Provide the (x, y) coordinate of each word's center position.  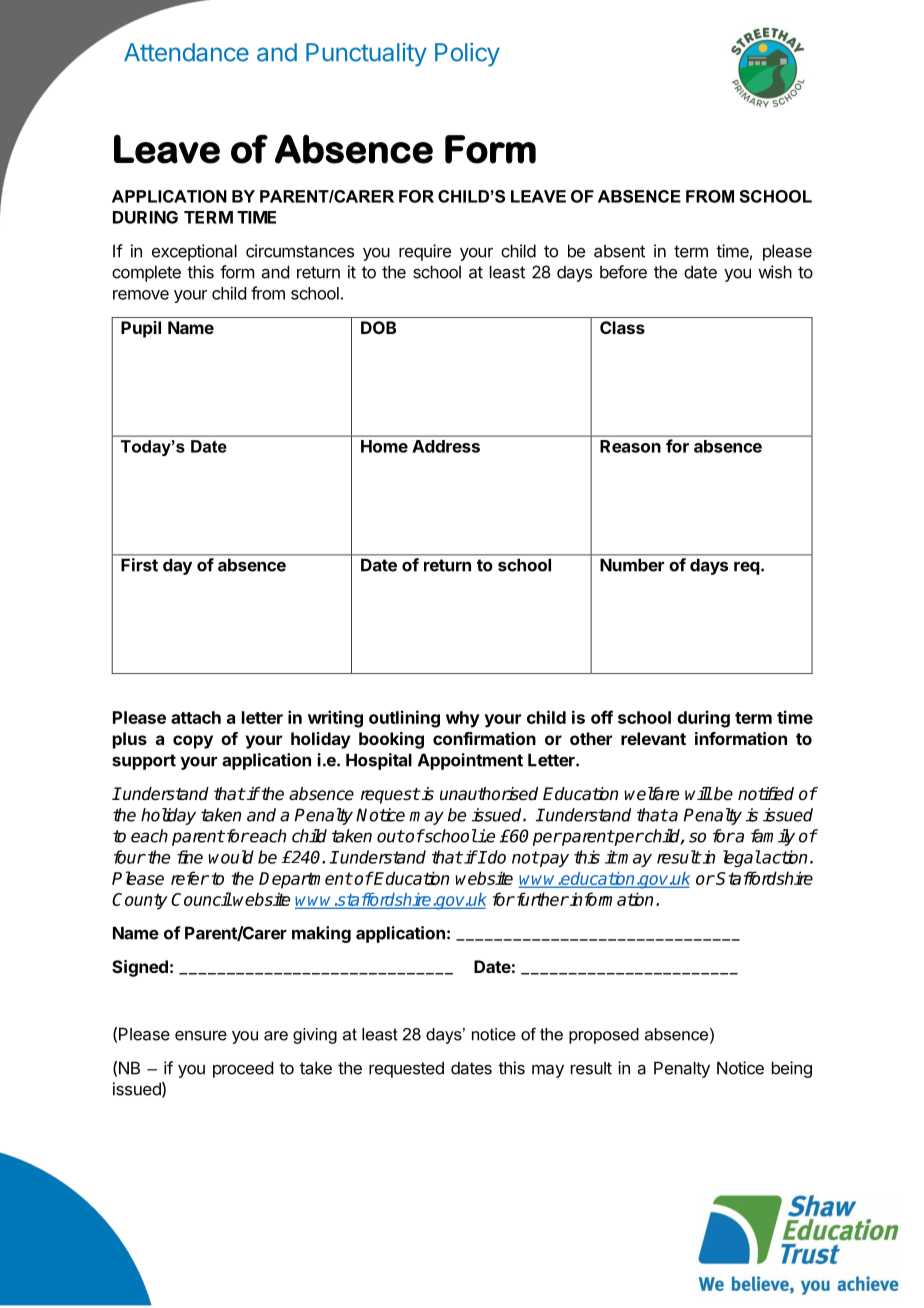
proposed (604, 1036)
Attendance (186, 52)
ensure (201, 1036)
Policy (467, 55)
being (792, 1069)
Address (446, 446)
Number (632, 565)
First (139, 565)
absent (619, 251)
